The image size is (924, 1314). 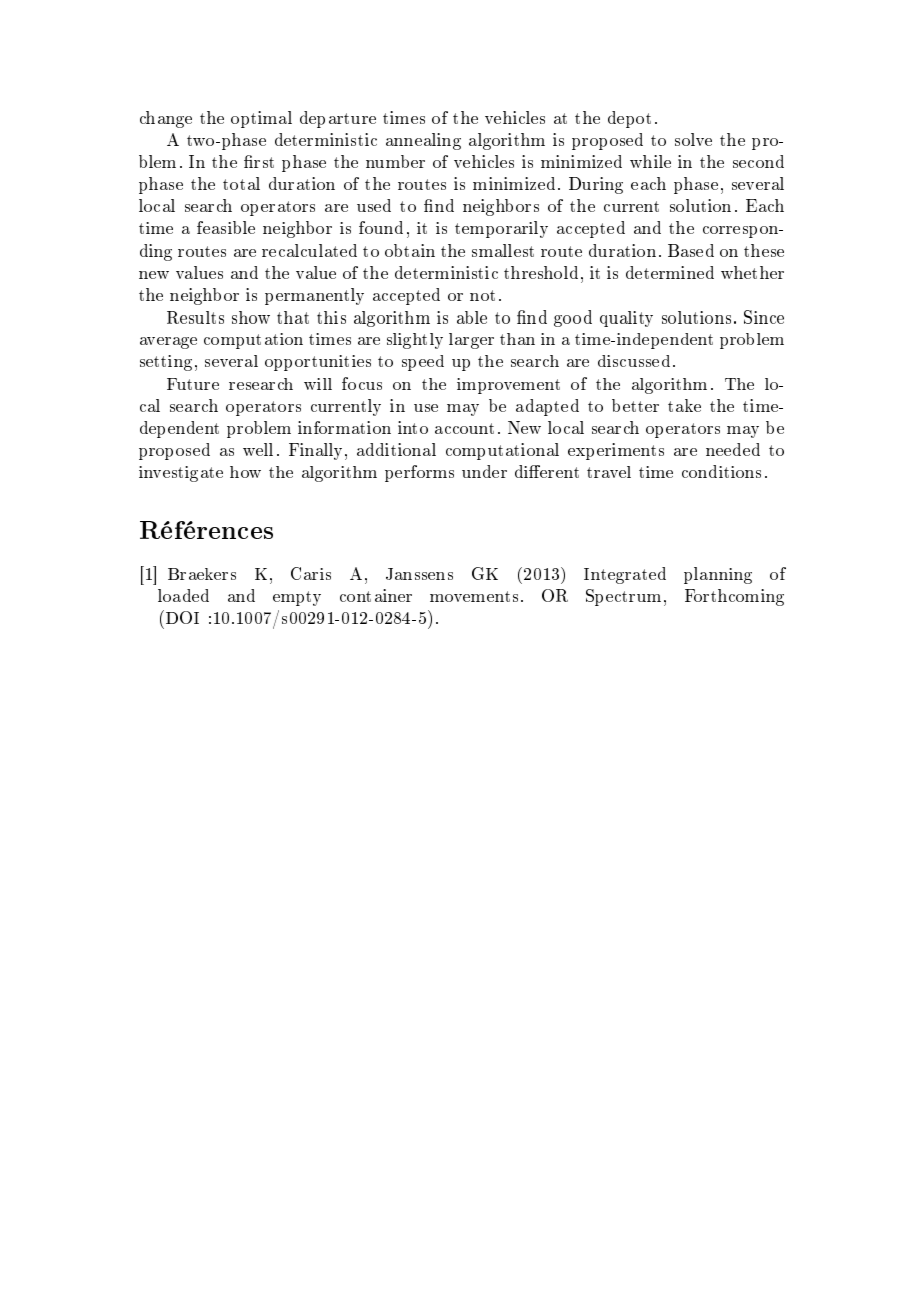 What do you see at coordinates (670, 272) in the image?
I see `determined` at bounding box center [670, 272].
